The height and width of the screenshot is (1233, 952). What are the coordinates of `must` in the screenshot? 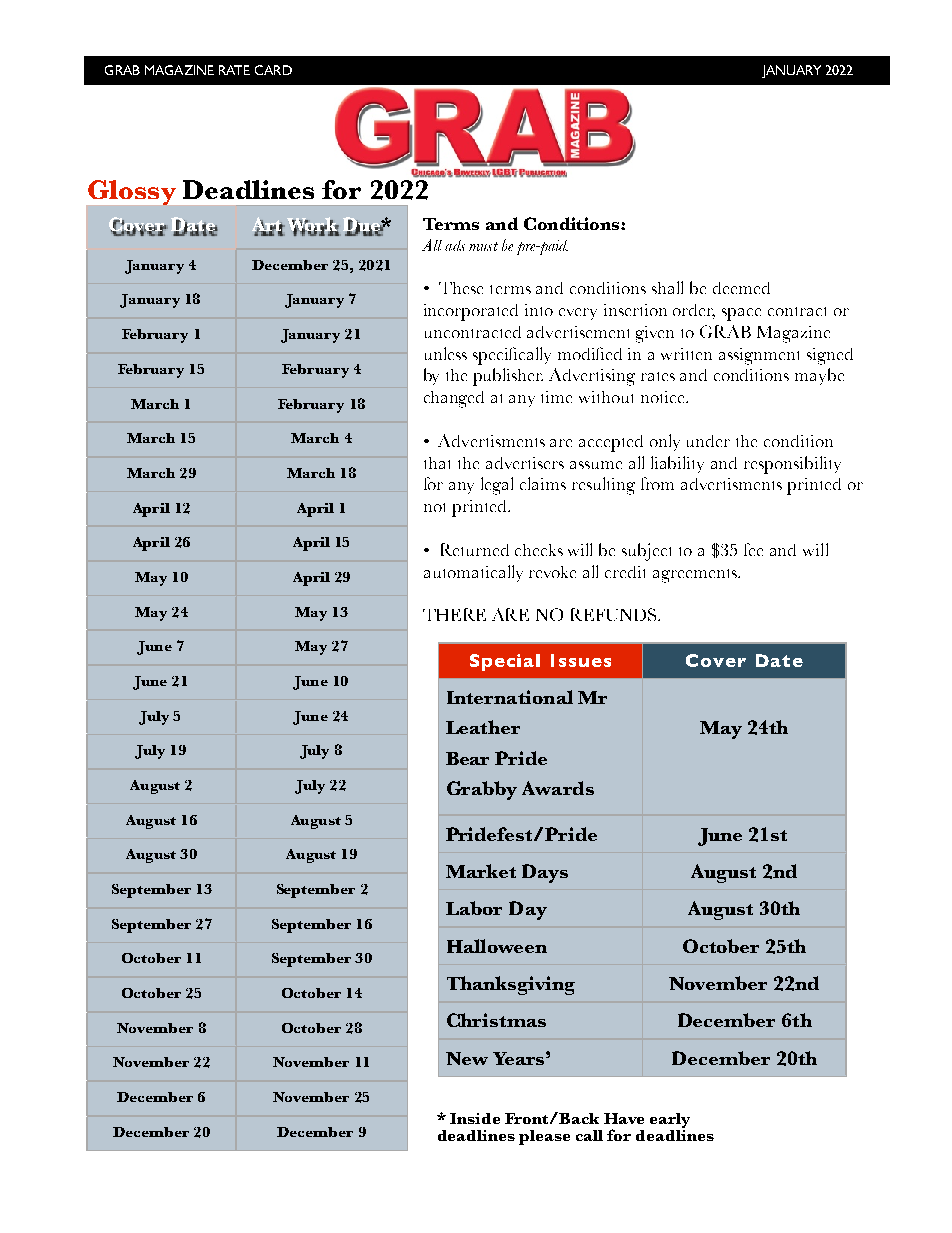 It's located at (483, 246).
